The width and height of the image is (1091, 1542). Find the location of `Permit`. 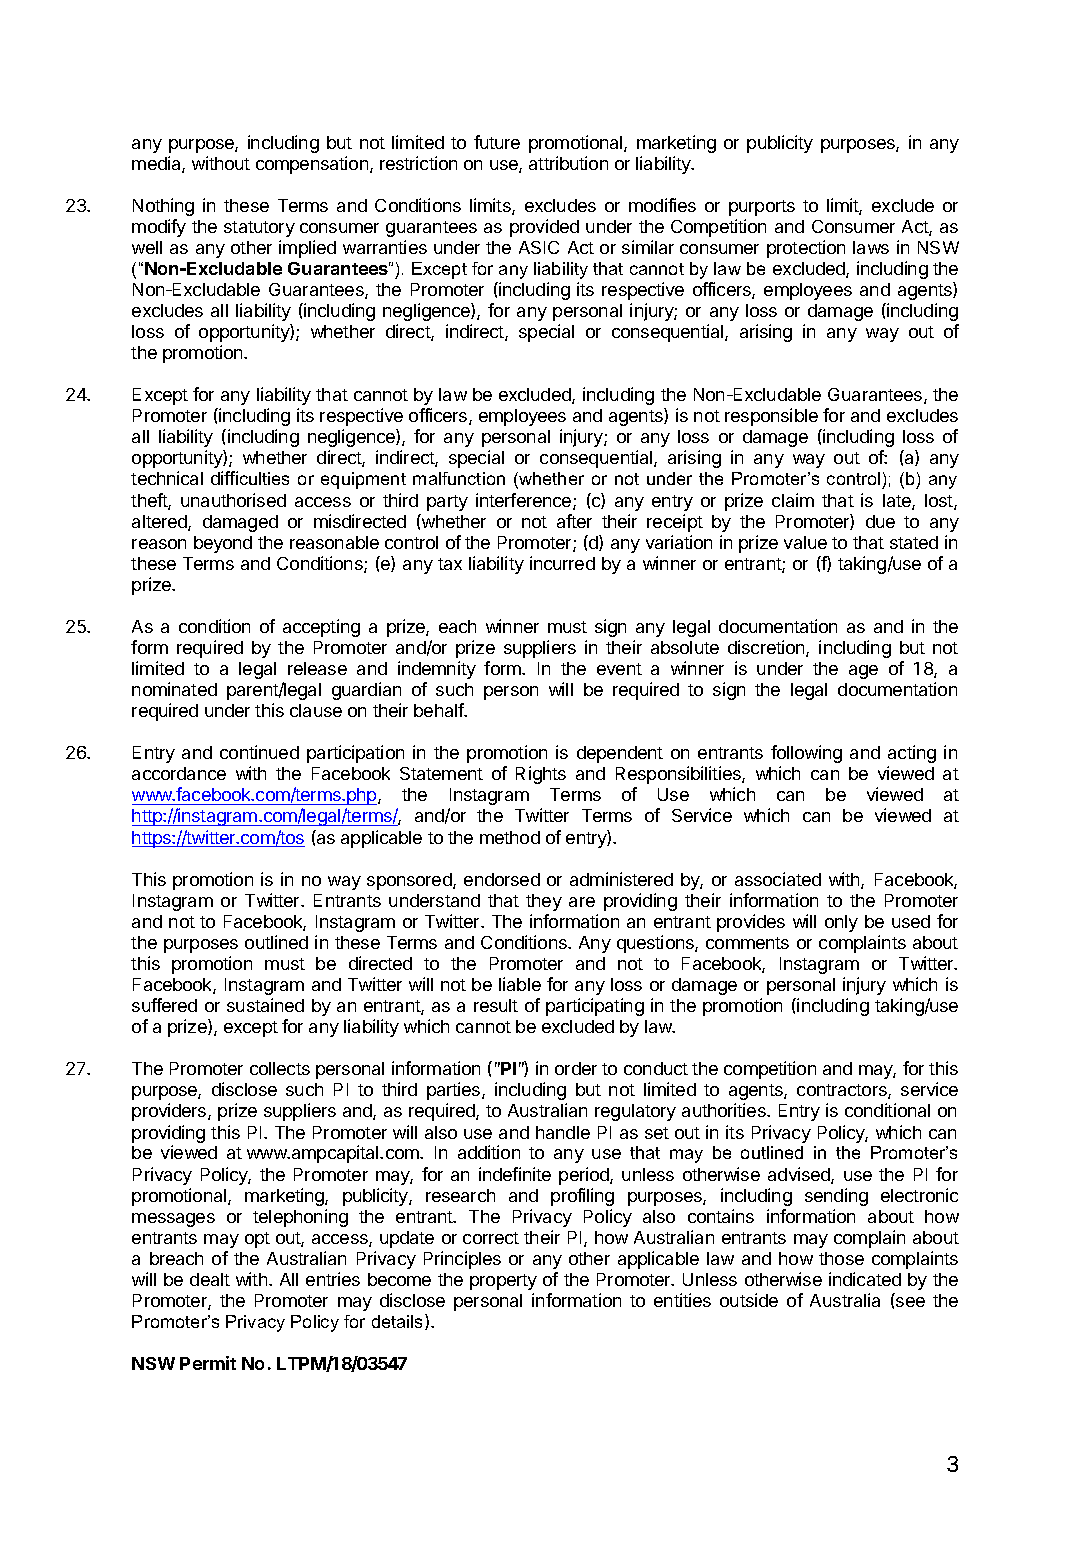

Permit is located at coordinates (208, 1363).
